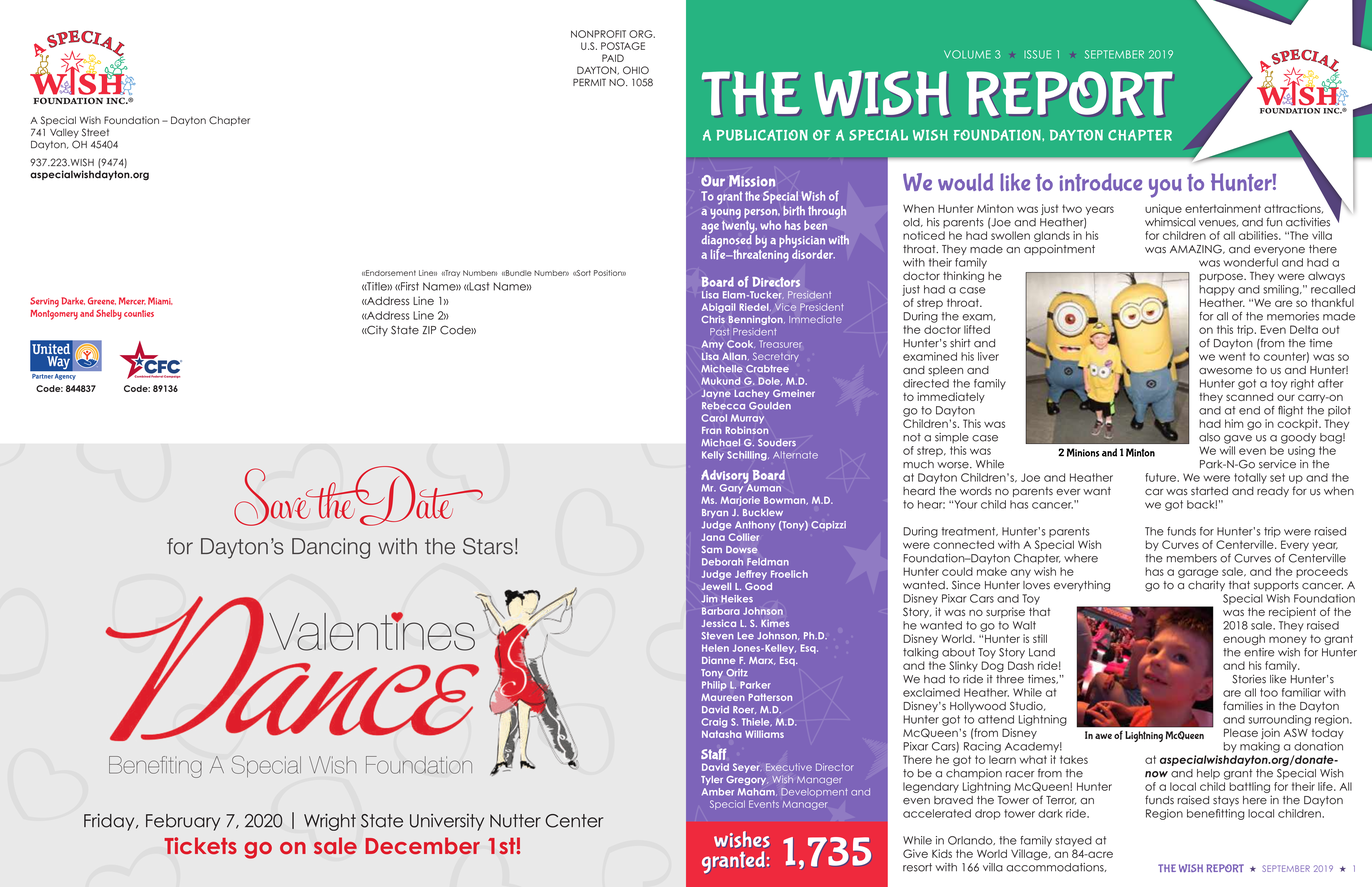  Describe the element at coordinates (95, 132) in the screenshot. I see `Street` at that location.
